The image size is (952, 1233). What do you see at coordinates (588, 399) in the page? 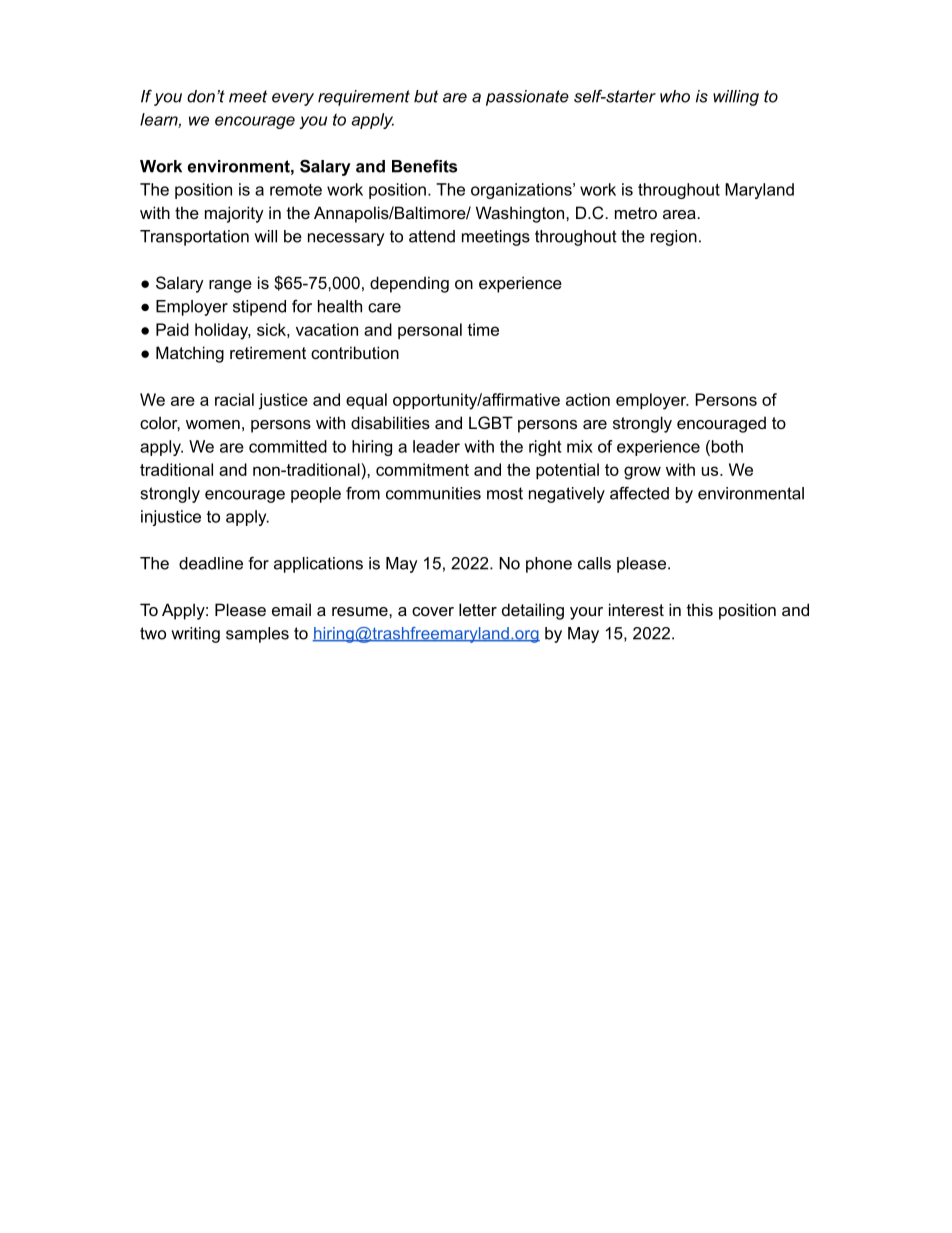
I see `action` at bounding box center [588, 399].
